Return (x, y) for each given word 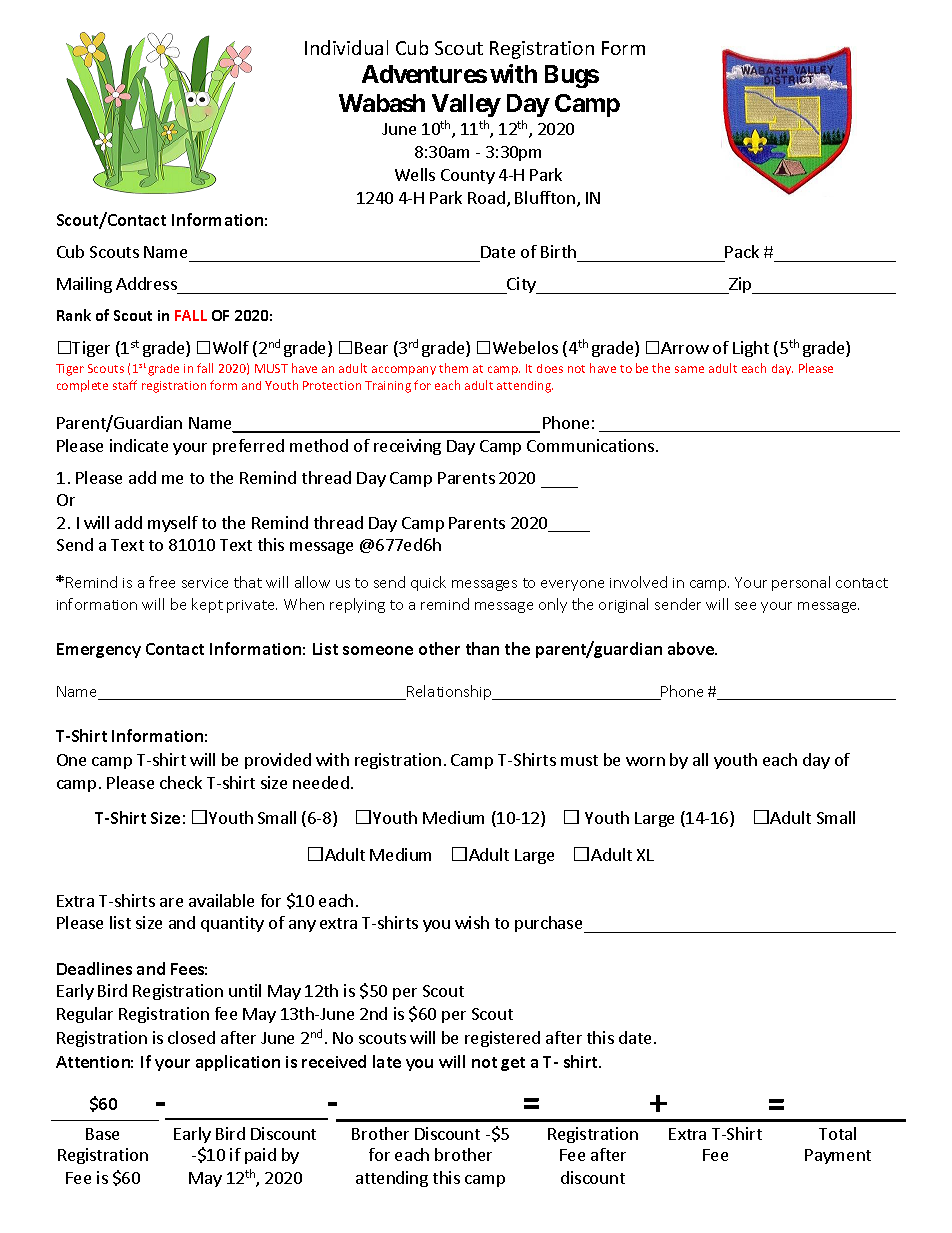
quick (428, 583)
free (162, 582)
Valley (466, 105)
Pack (742, 251)
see (745, 606)
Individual (346, 47)
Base (102, 1134)
